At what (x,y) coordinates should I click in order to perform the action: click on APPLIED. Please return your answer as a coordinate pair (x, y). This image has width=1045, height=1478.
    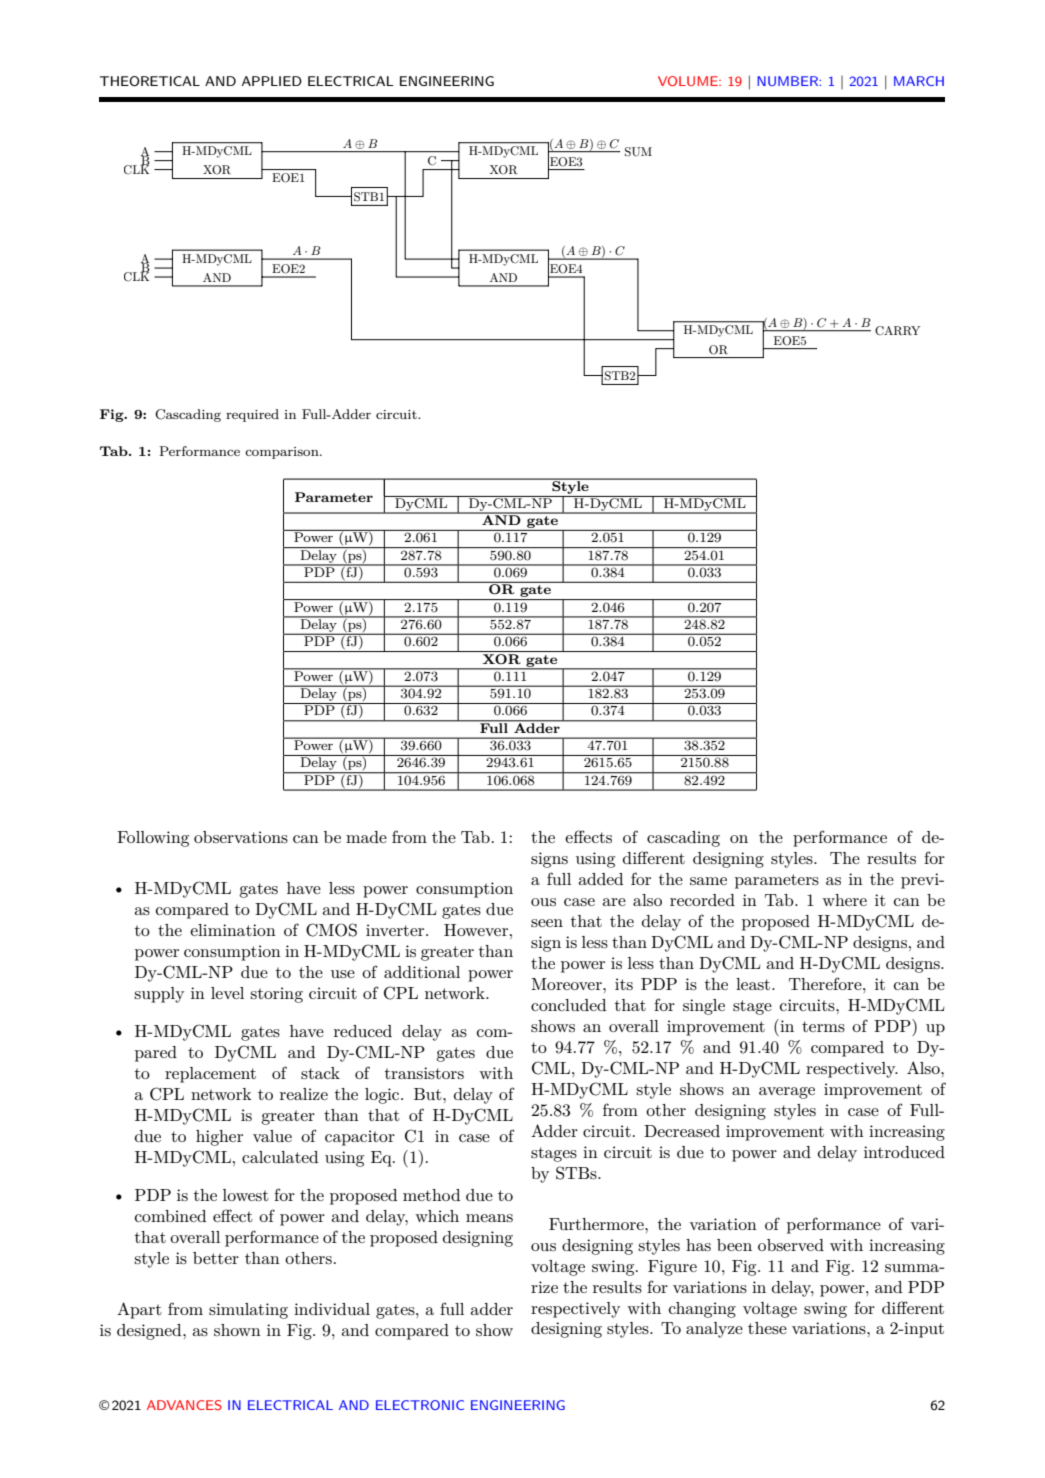
    Looking at the image, I should click on (272, 81).
